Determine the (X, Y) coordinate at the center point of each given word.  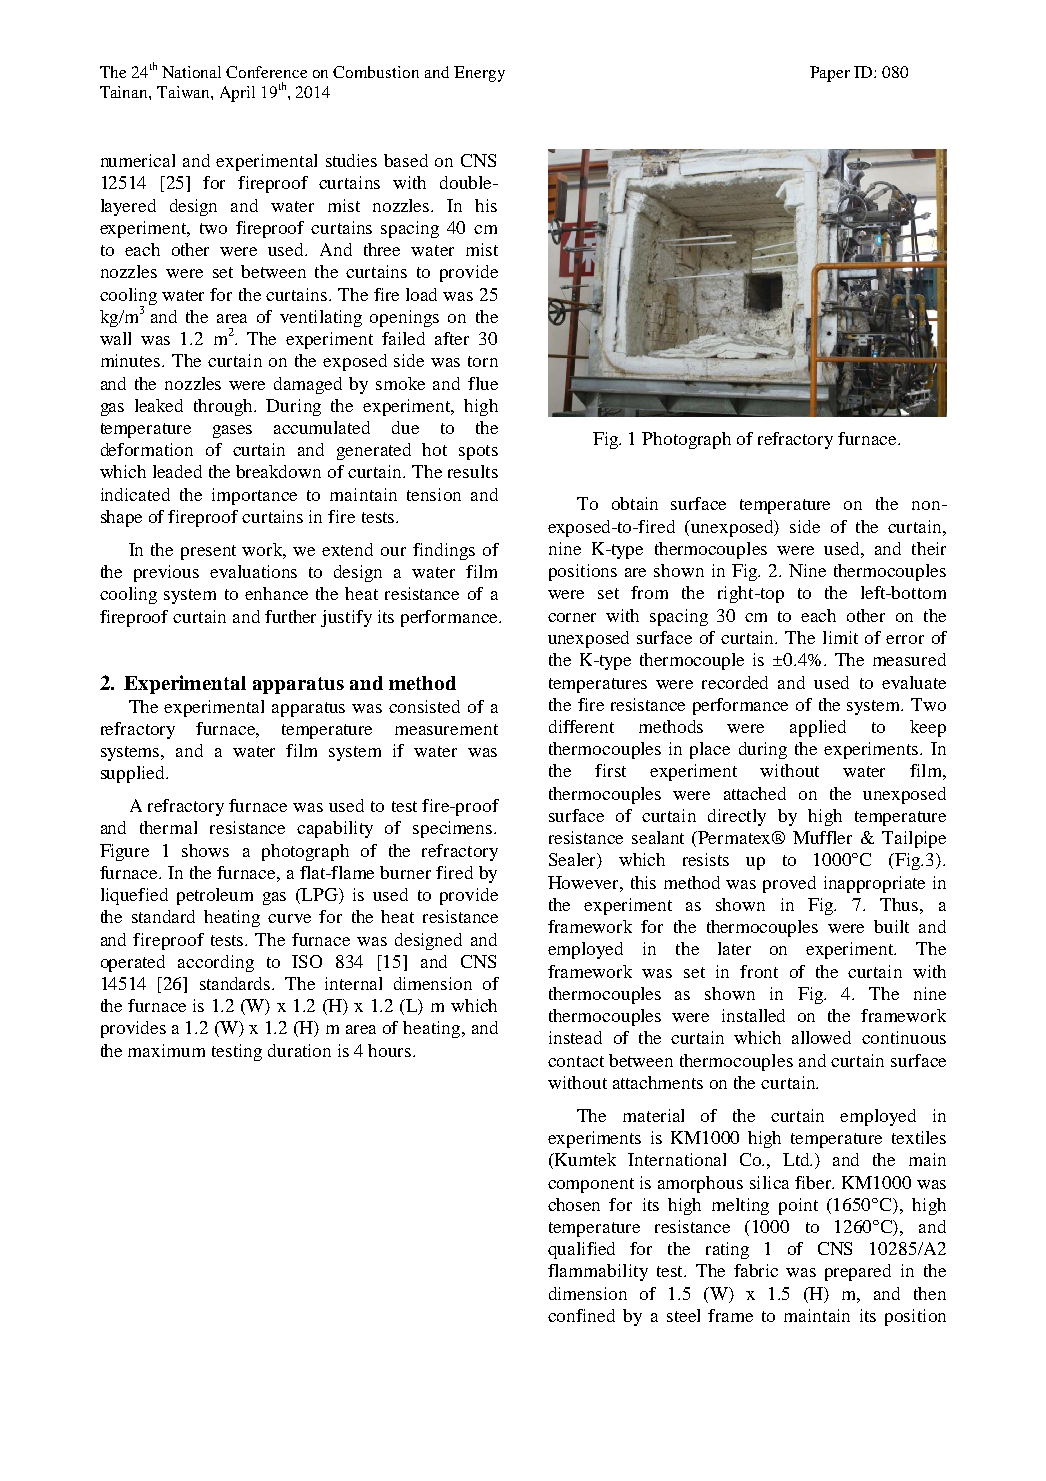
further (290, 616)
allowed (821, 1037)
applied (818, 728)
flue (483, 383)
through (225, 407)
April (237, 94)
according (216, 963)
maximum (166, 1050)
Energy (479, 74)
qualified (581, 1250)
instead (575, 1037)
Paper (830, 74)
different (581, 726)
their (929, 548)
